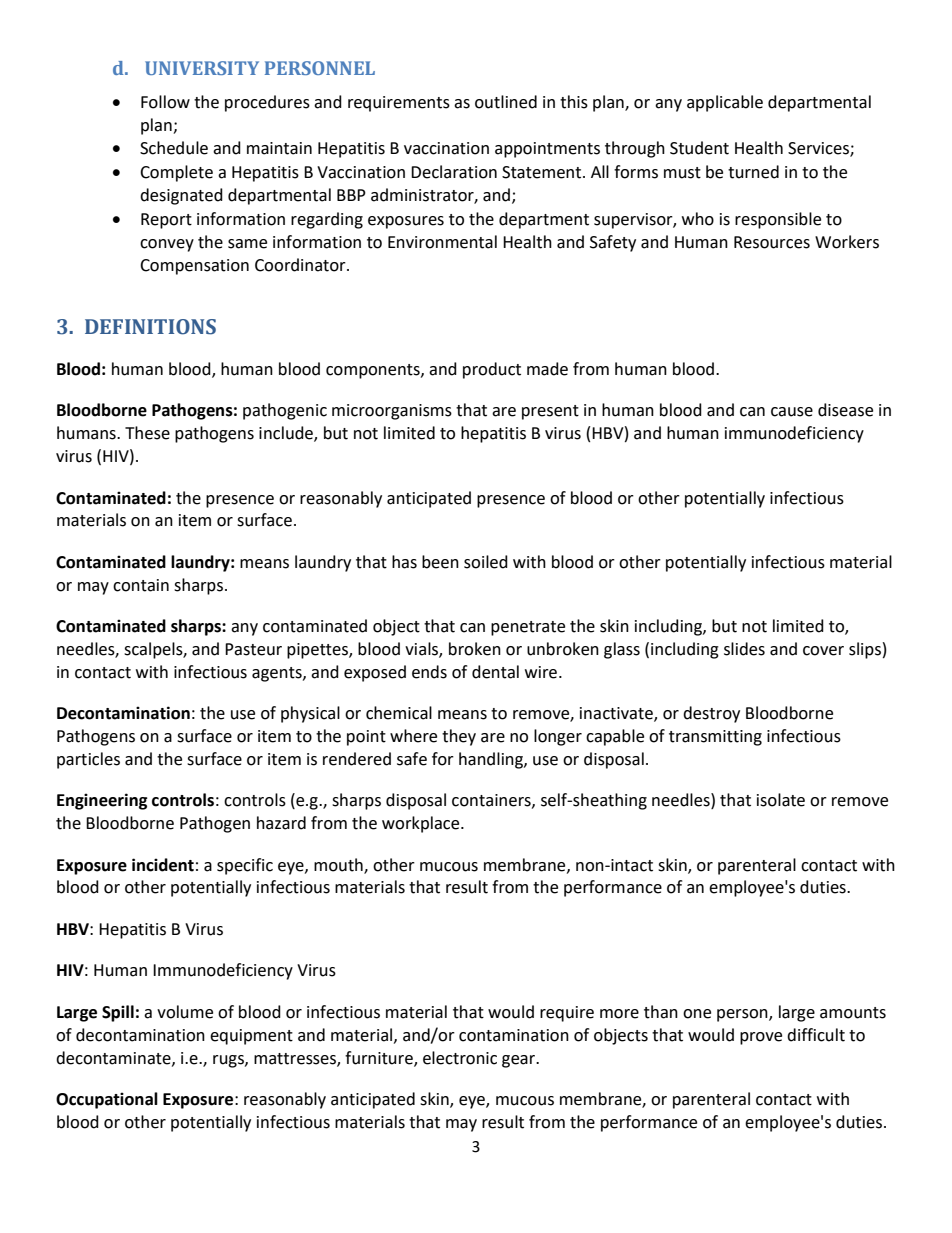  Describe the element at coordinates (486, 562) in the screenshot. I see `soiled` at that location.
